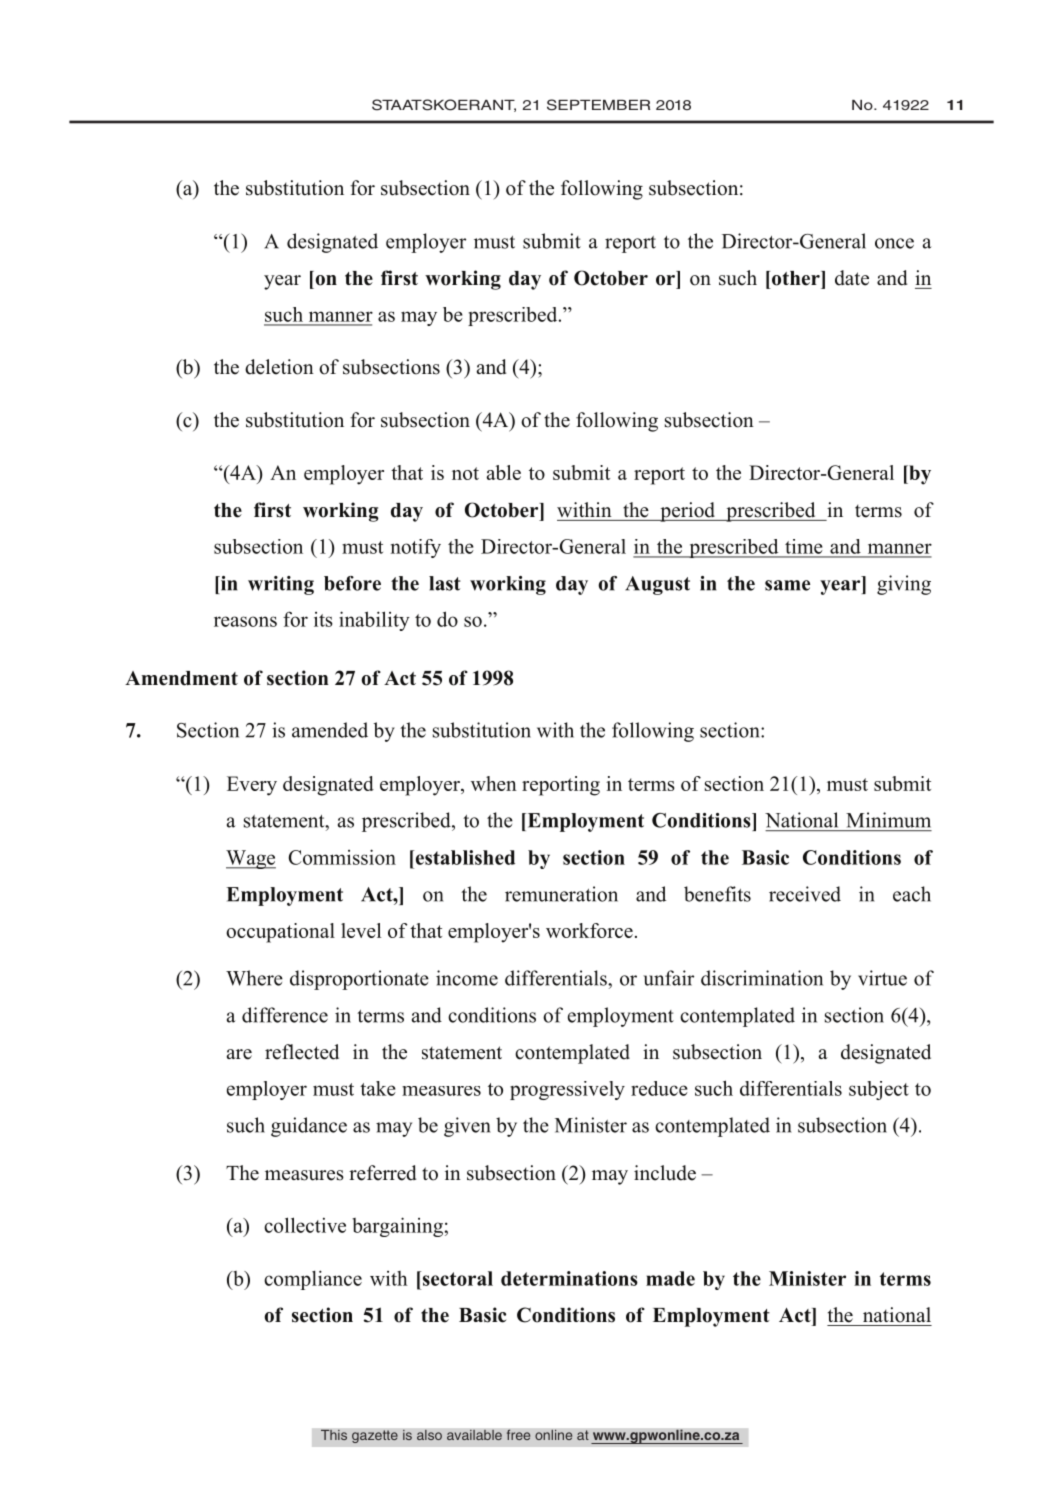  What do you see at coordinates (254, 978) in the image?
I see `Where` at bounding box center [254, 978].
